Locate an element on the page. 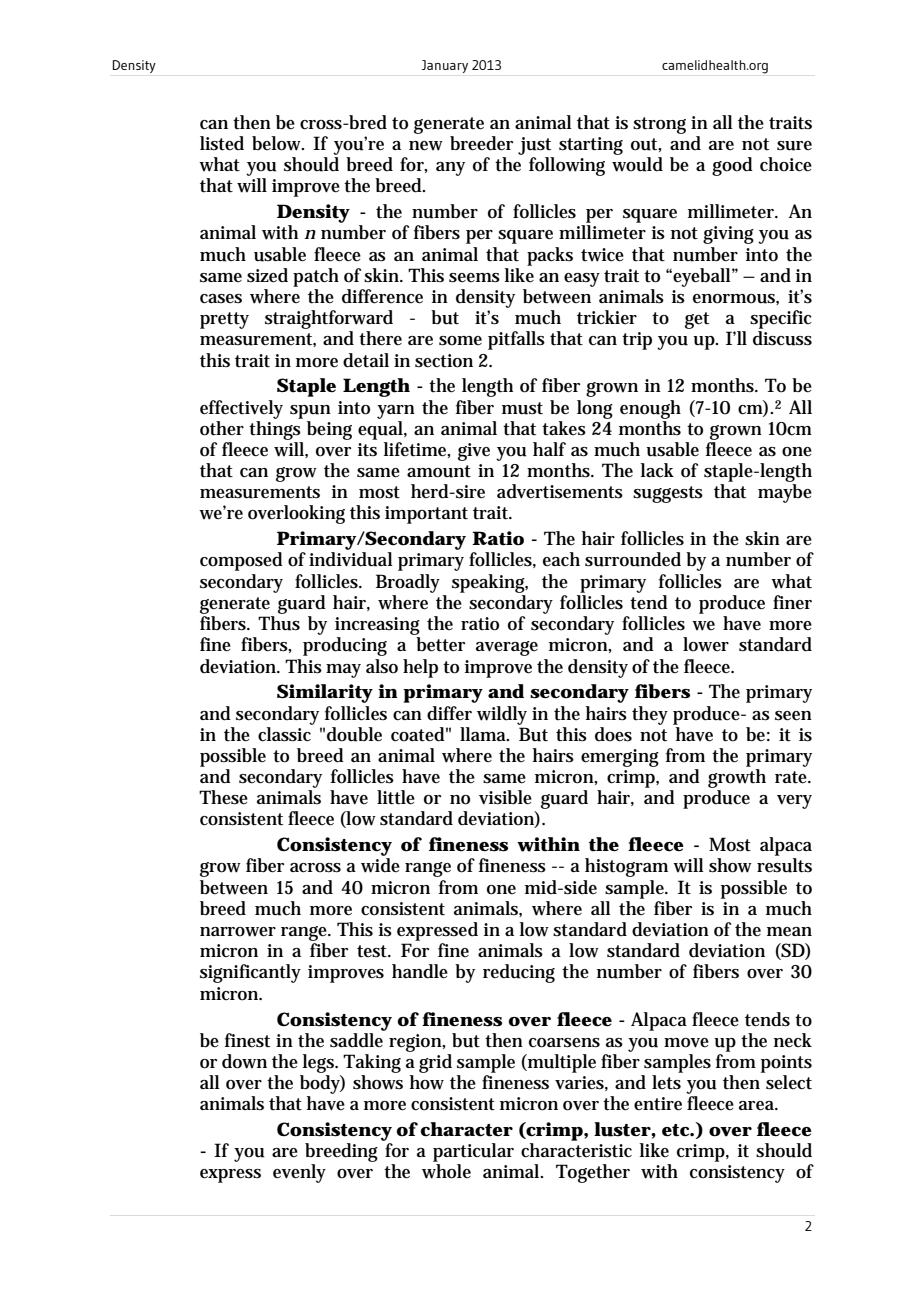 The image size is (924, 1308). narrower is located at coordinates (238, 932).
